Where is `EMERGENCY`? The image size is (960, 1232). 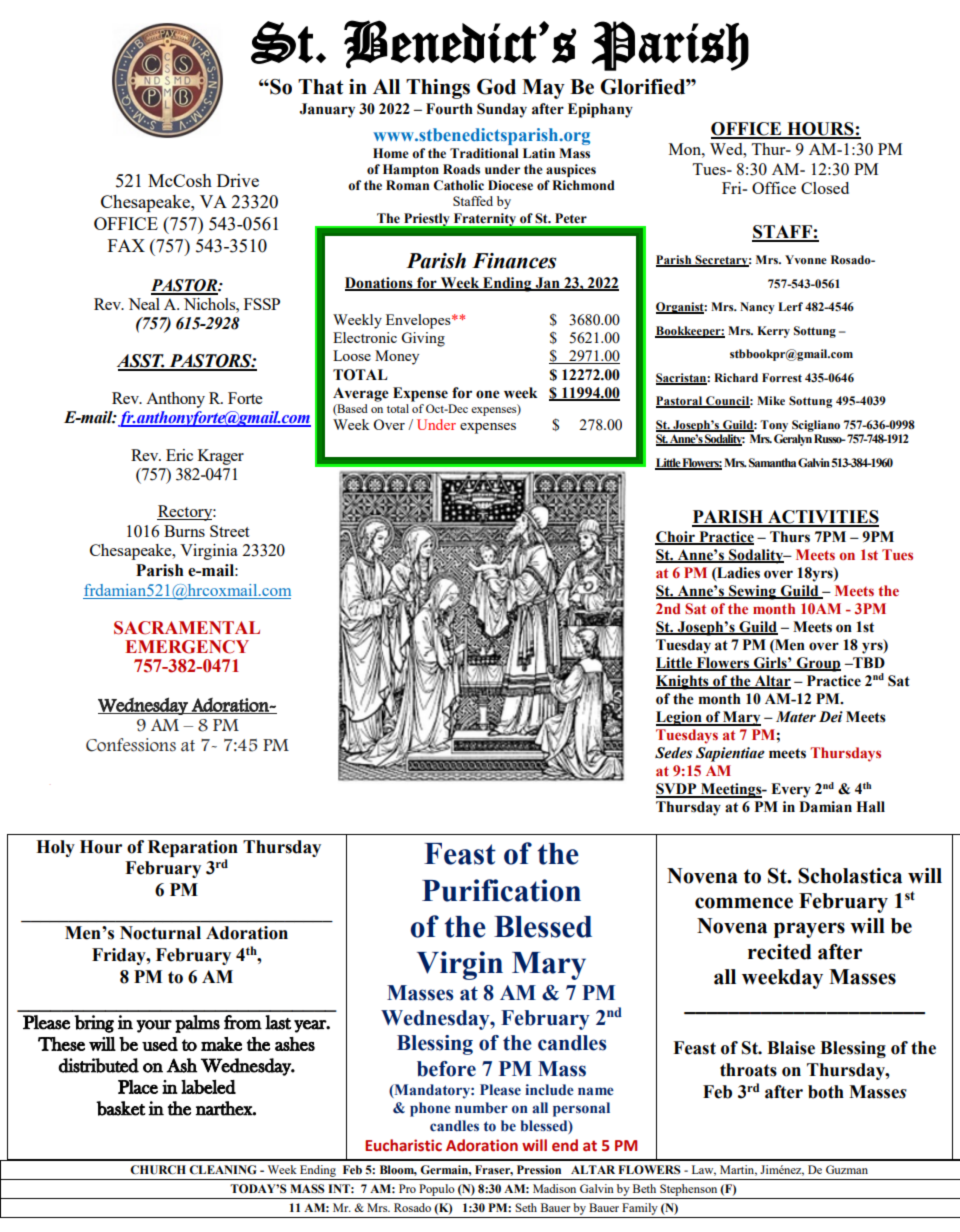 EMERGENCY is located at coordinates (187, 647).
